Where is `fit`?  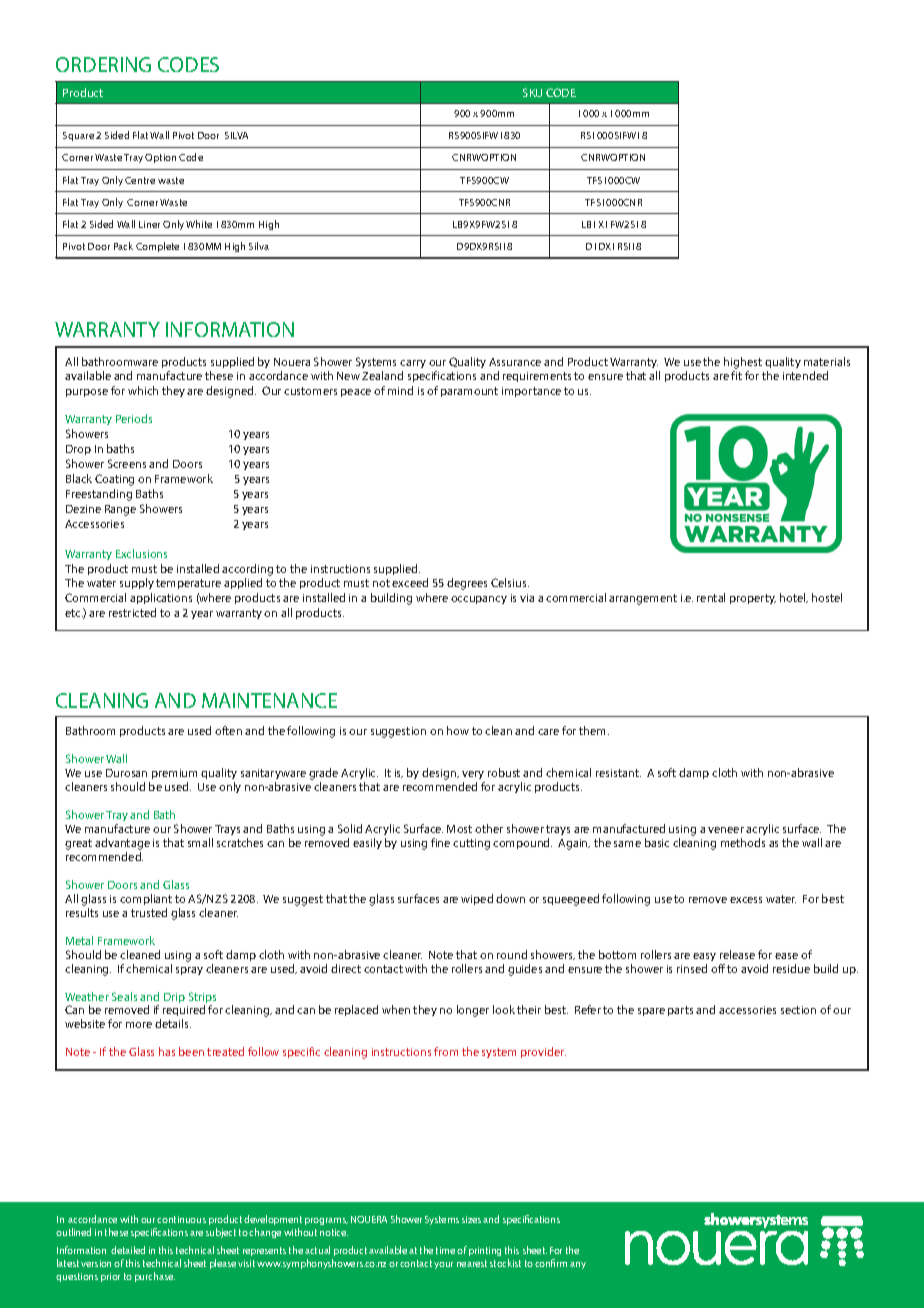 fit is located at coordinates (736, 375).
